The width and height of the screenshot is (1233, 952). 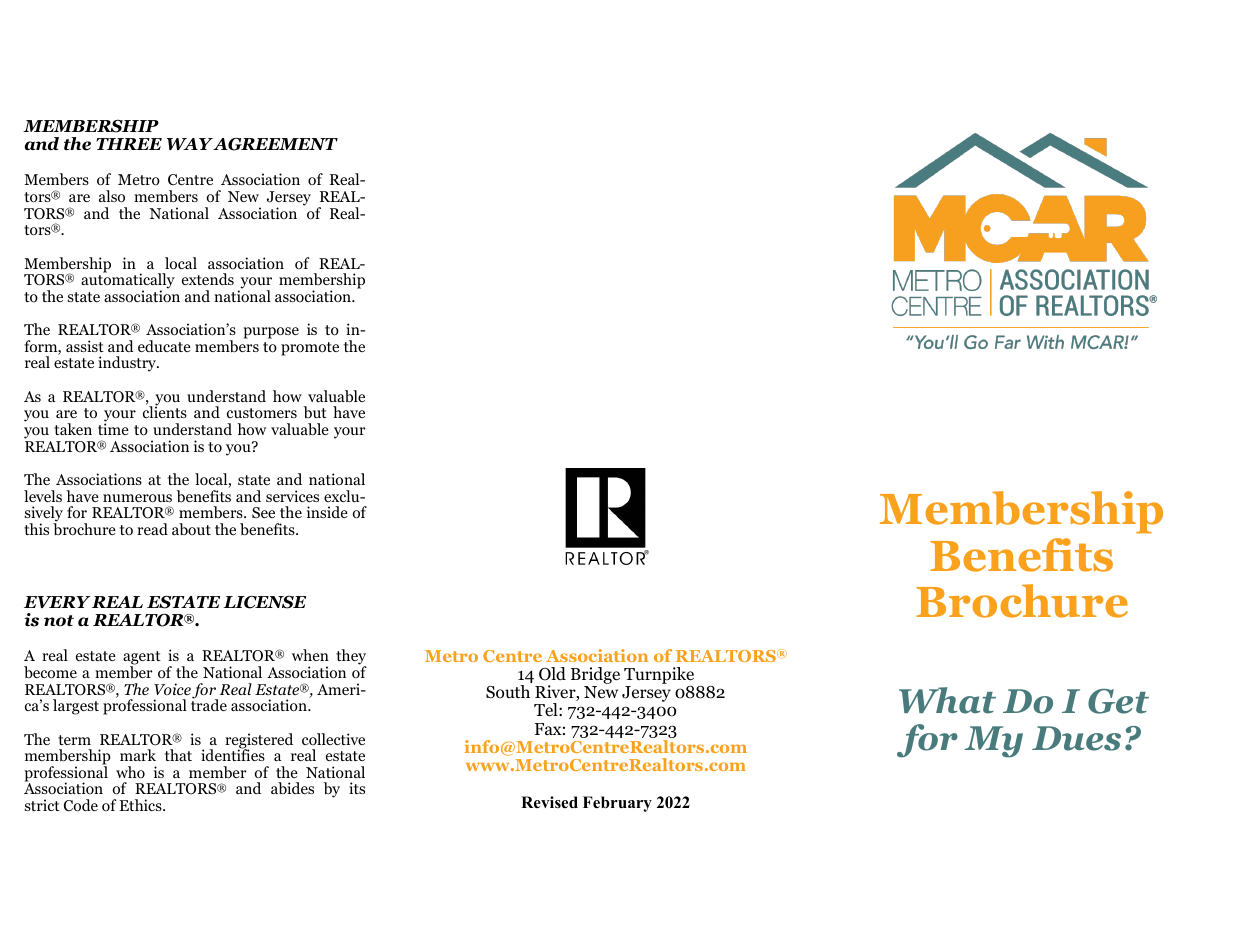 I want to click on THREE, so click(x=129, y=144).
